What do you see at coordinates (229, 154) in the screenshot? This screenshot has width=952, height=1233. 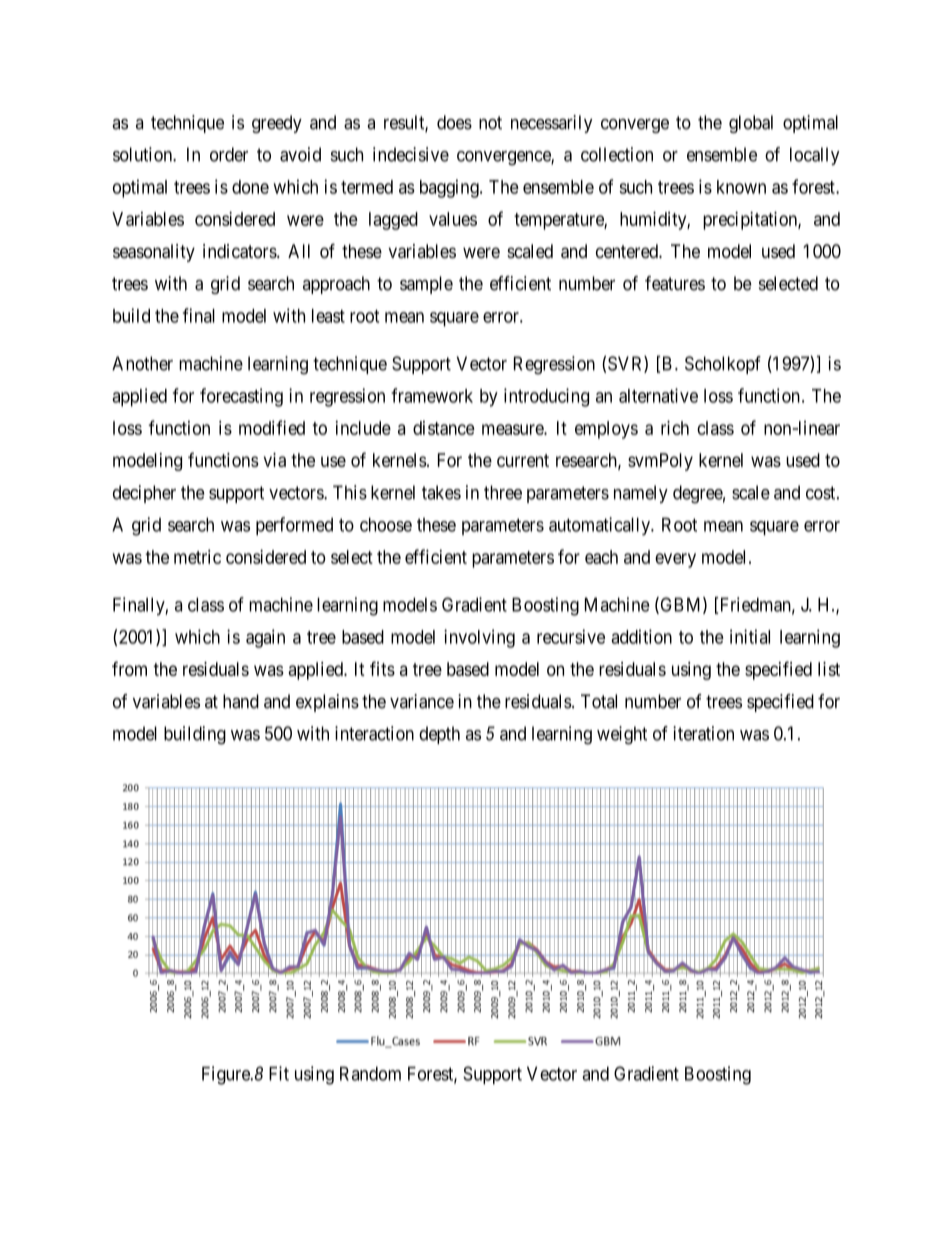 I see `order` at bounding box center [229, 154].
